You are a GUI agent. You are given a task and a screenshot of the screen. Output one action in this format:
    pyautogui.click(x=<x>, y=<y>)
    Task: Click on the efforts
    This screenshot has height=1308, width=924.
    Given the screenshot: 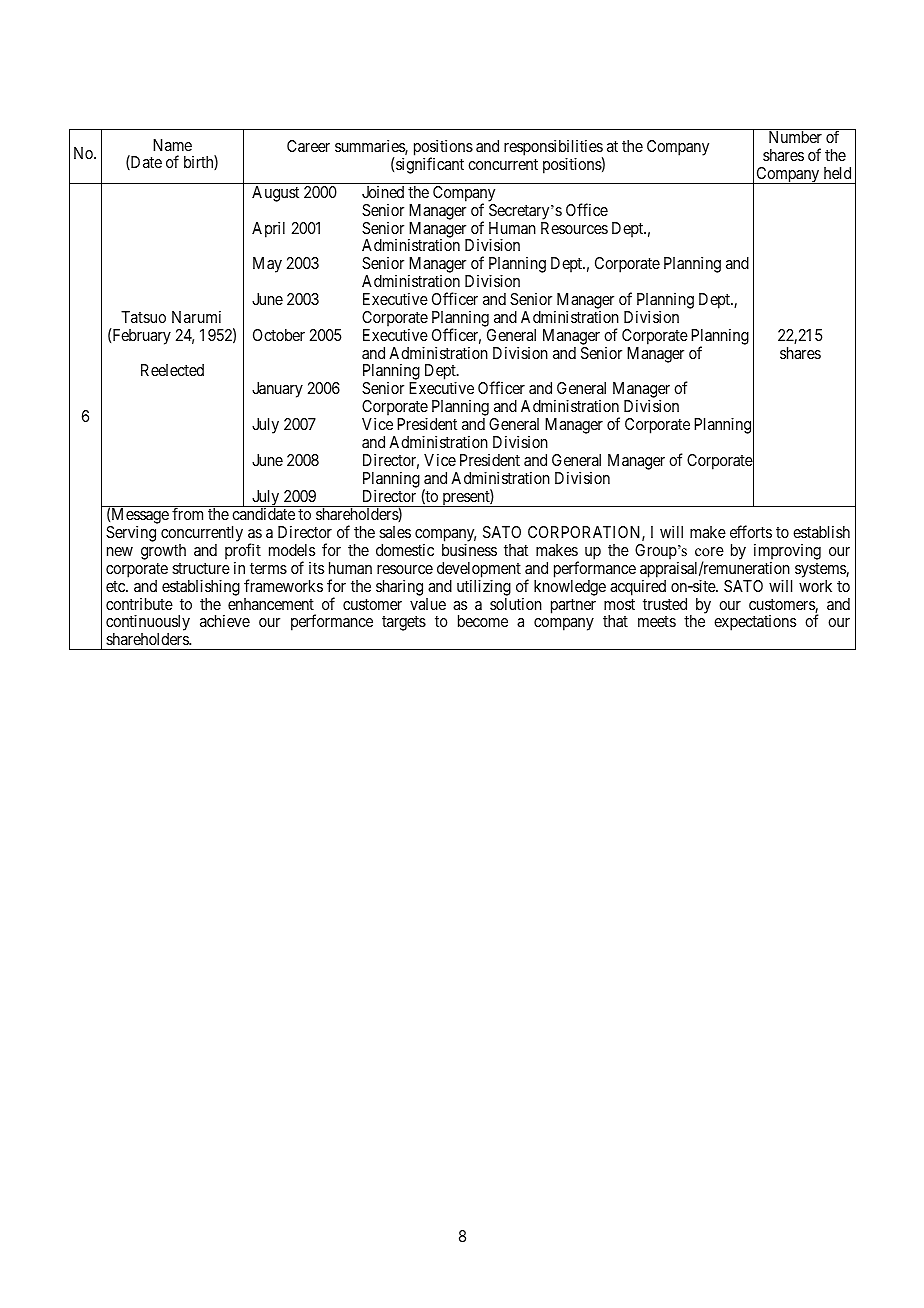 What is the action you would take?
    pyautogui.click(x=751, y=531)
